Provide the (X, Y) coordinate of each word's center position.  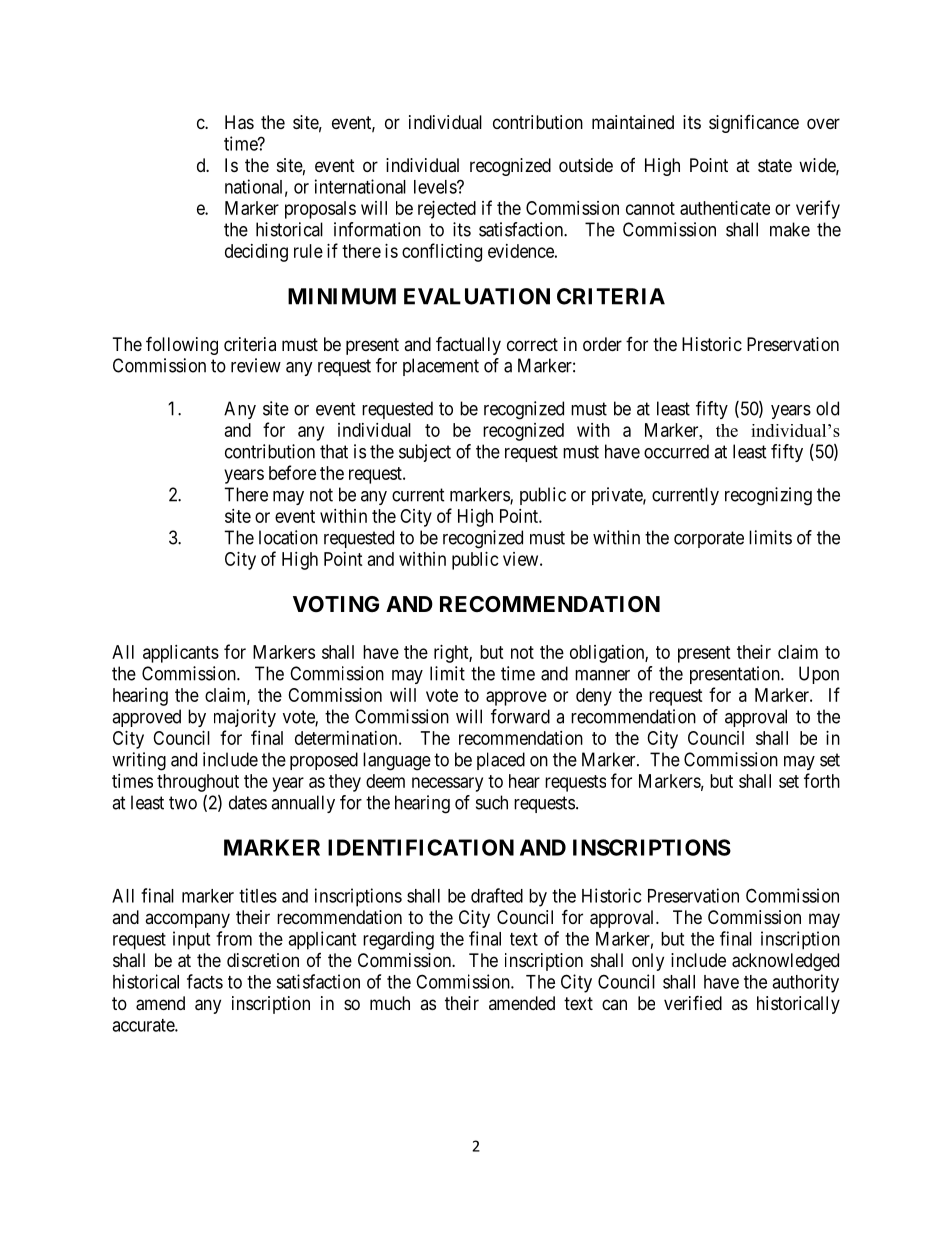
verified (693, 1002)
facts (205, 981)
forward (520, 716)
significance (754, 124)
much (390, 1003)
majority (245, 718)
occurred (676, 451)
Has (239, 122)
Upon (819, 675)
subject (425, 453)
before (292, 472)
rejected (447, 210)
